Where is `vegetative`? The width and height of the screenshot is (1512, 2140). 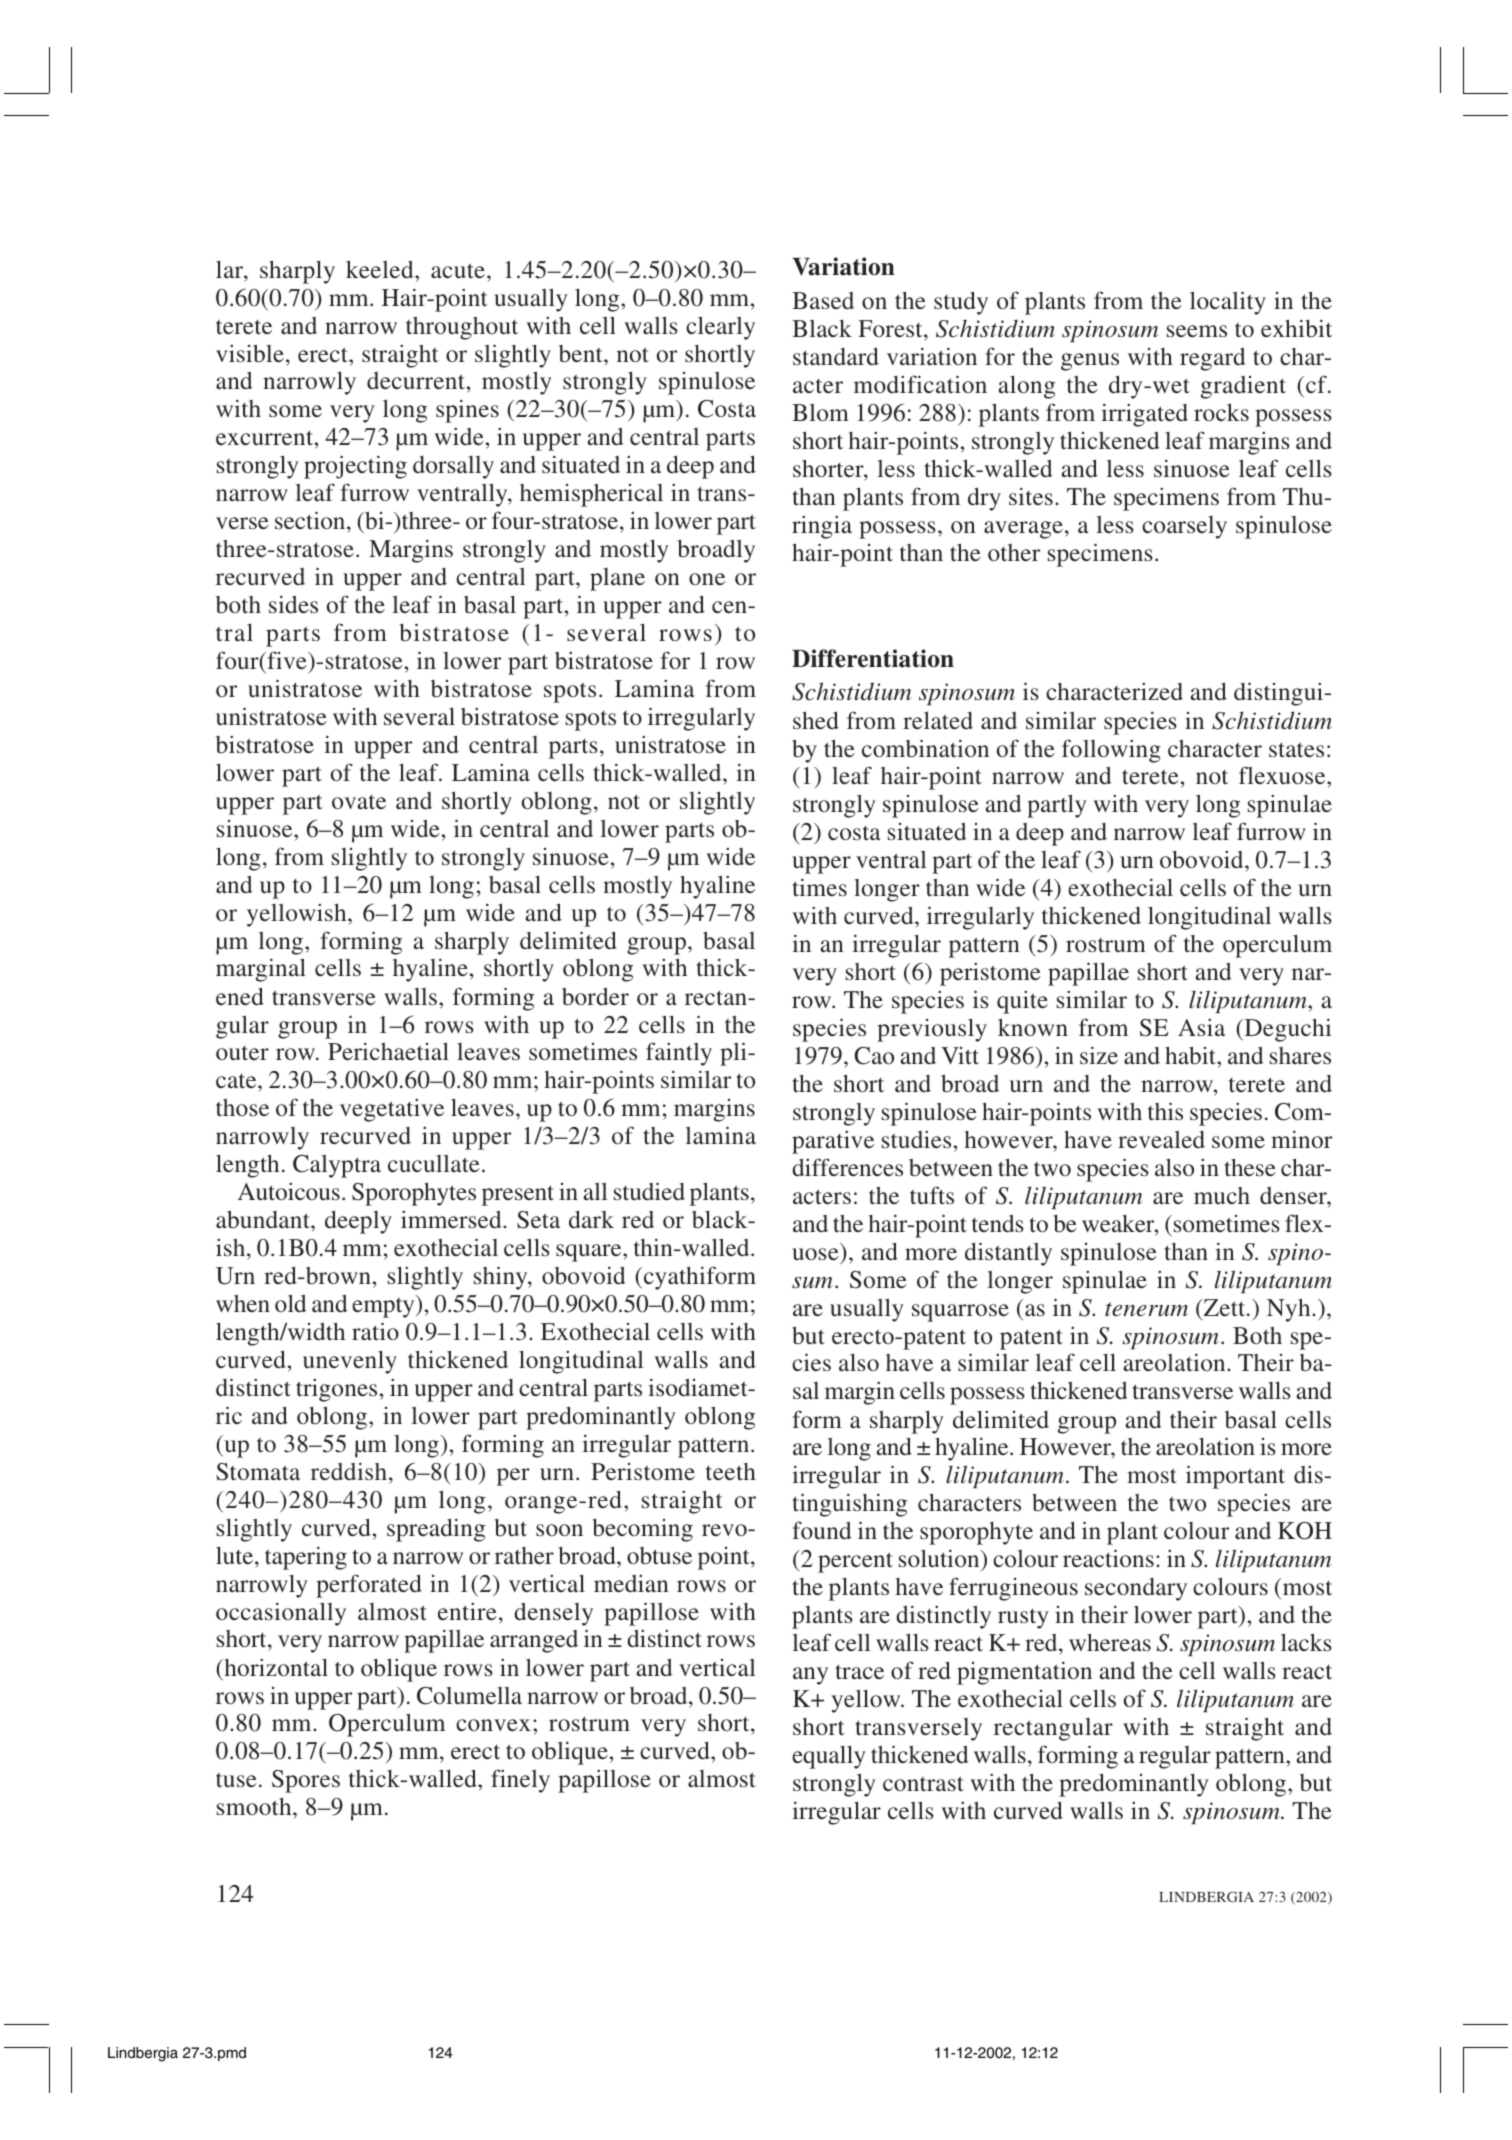
vegetative is located at coordinates (392, 1110).
